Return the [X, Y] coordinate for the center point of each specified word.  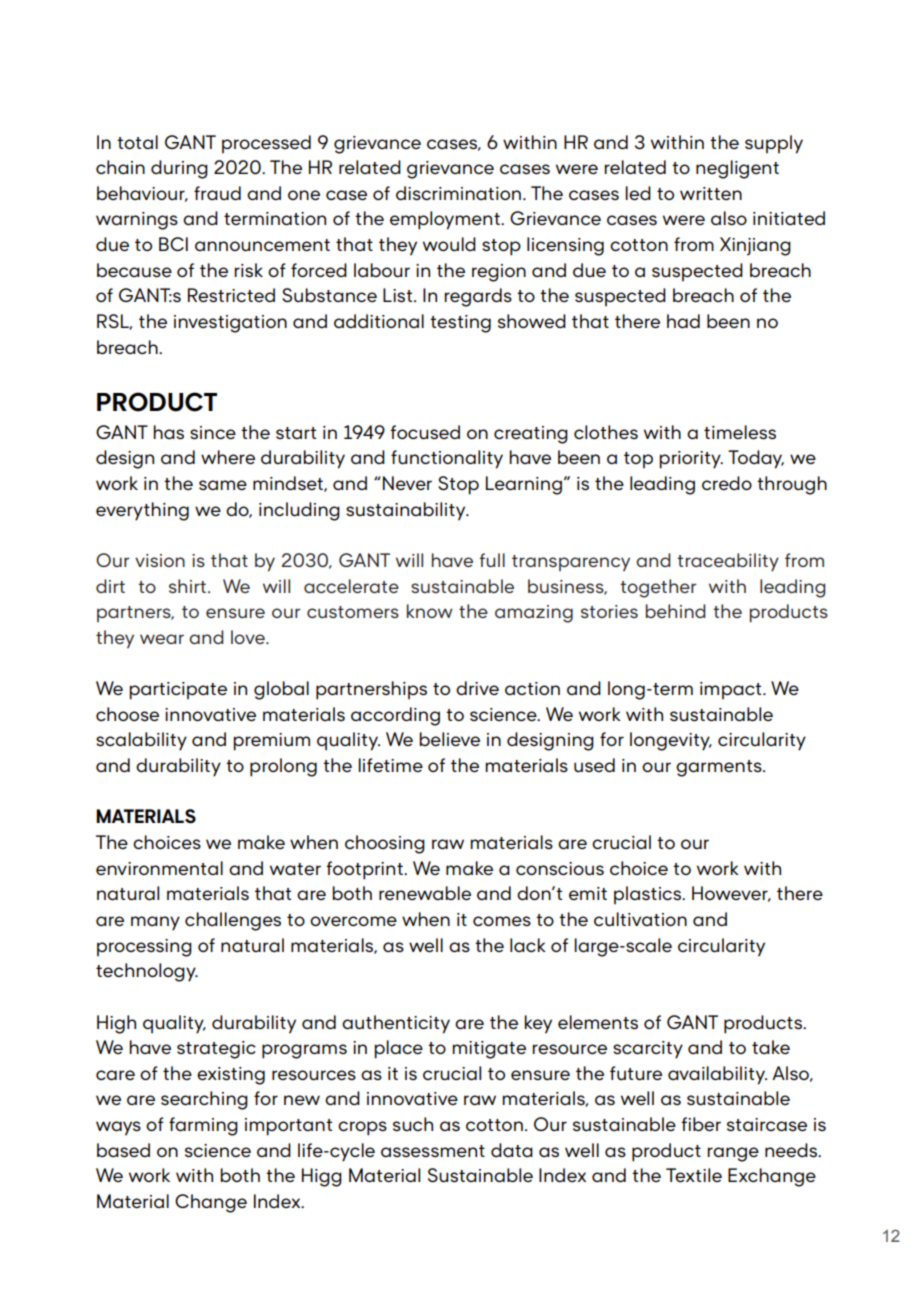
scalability [141, 741]
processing [144, 948]
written [711, 193]
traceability [728, 562]
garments [720, 768]
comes [502, 921]
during [179, 169]
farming [203, 1126]
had [683, 321]
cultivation [640, 919]
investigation [230, 324]
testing [460, 324]
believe [449, 739]
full [492, 560]
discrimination [458, 193]
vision [160, 560]
